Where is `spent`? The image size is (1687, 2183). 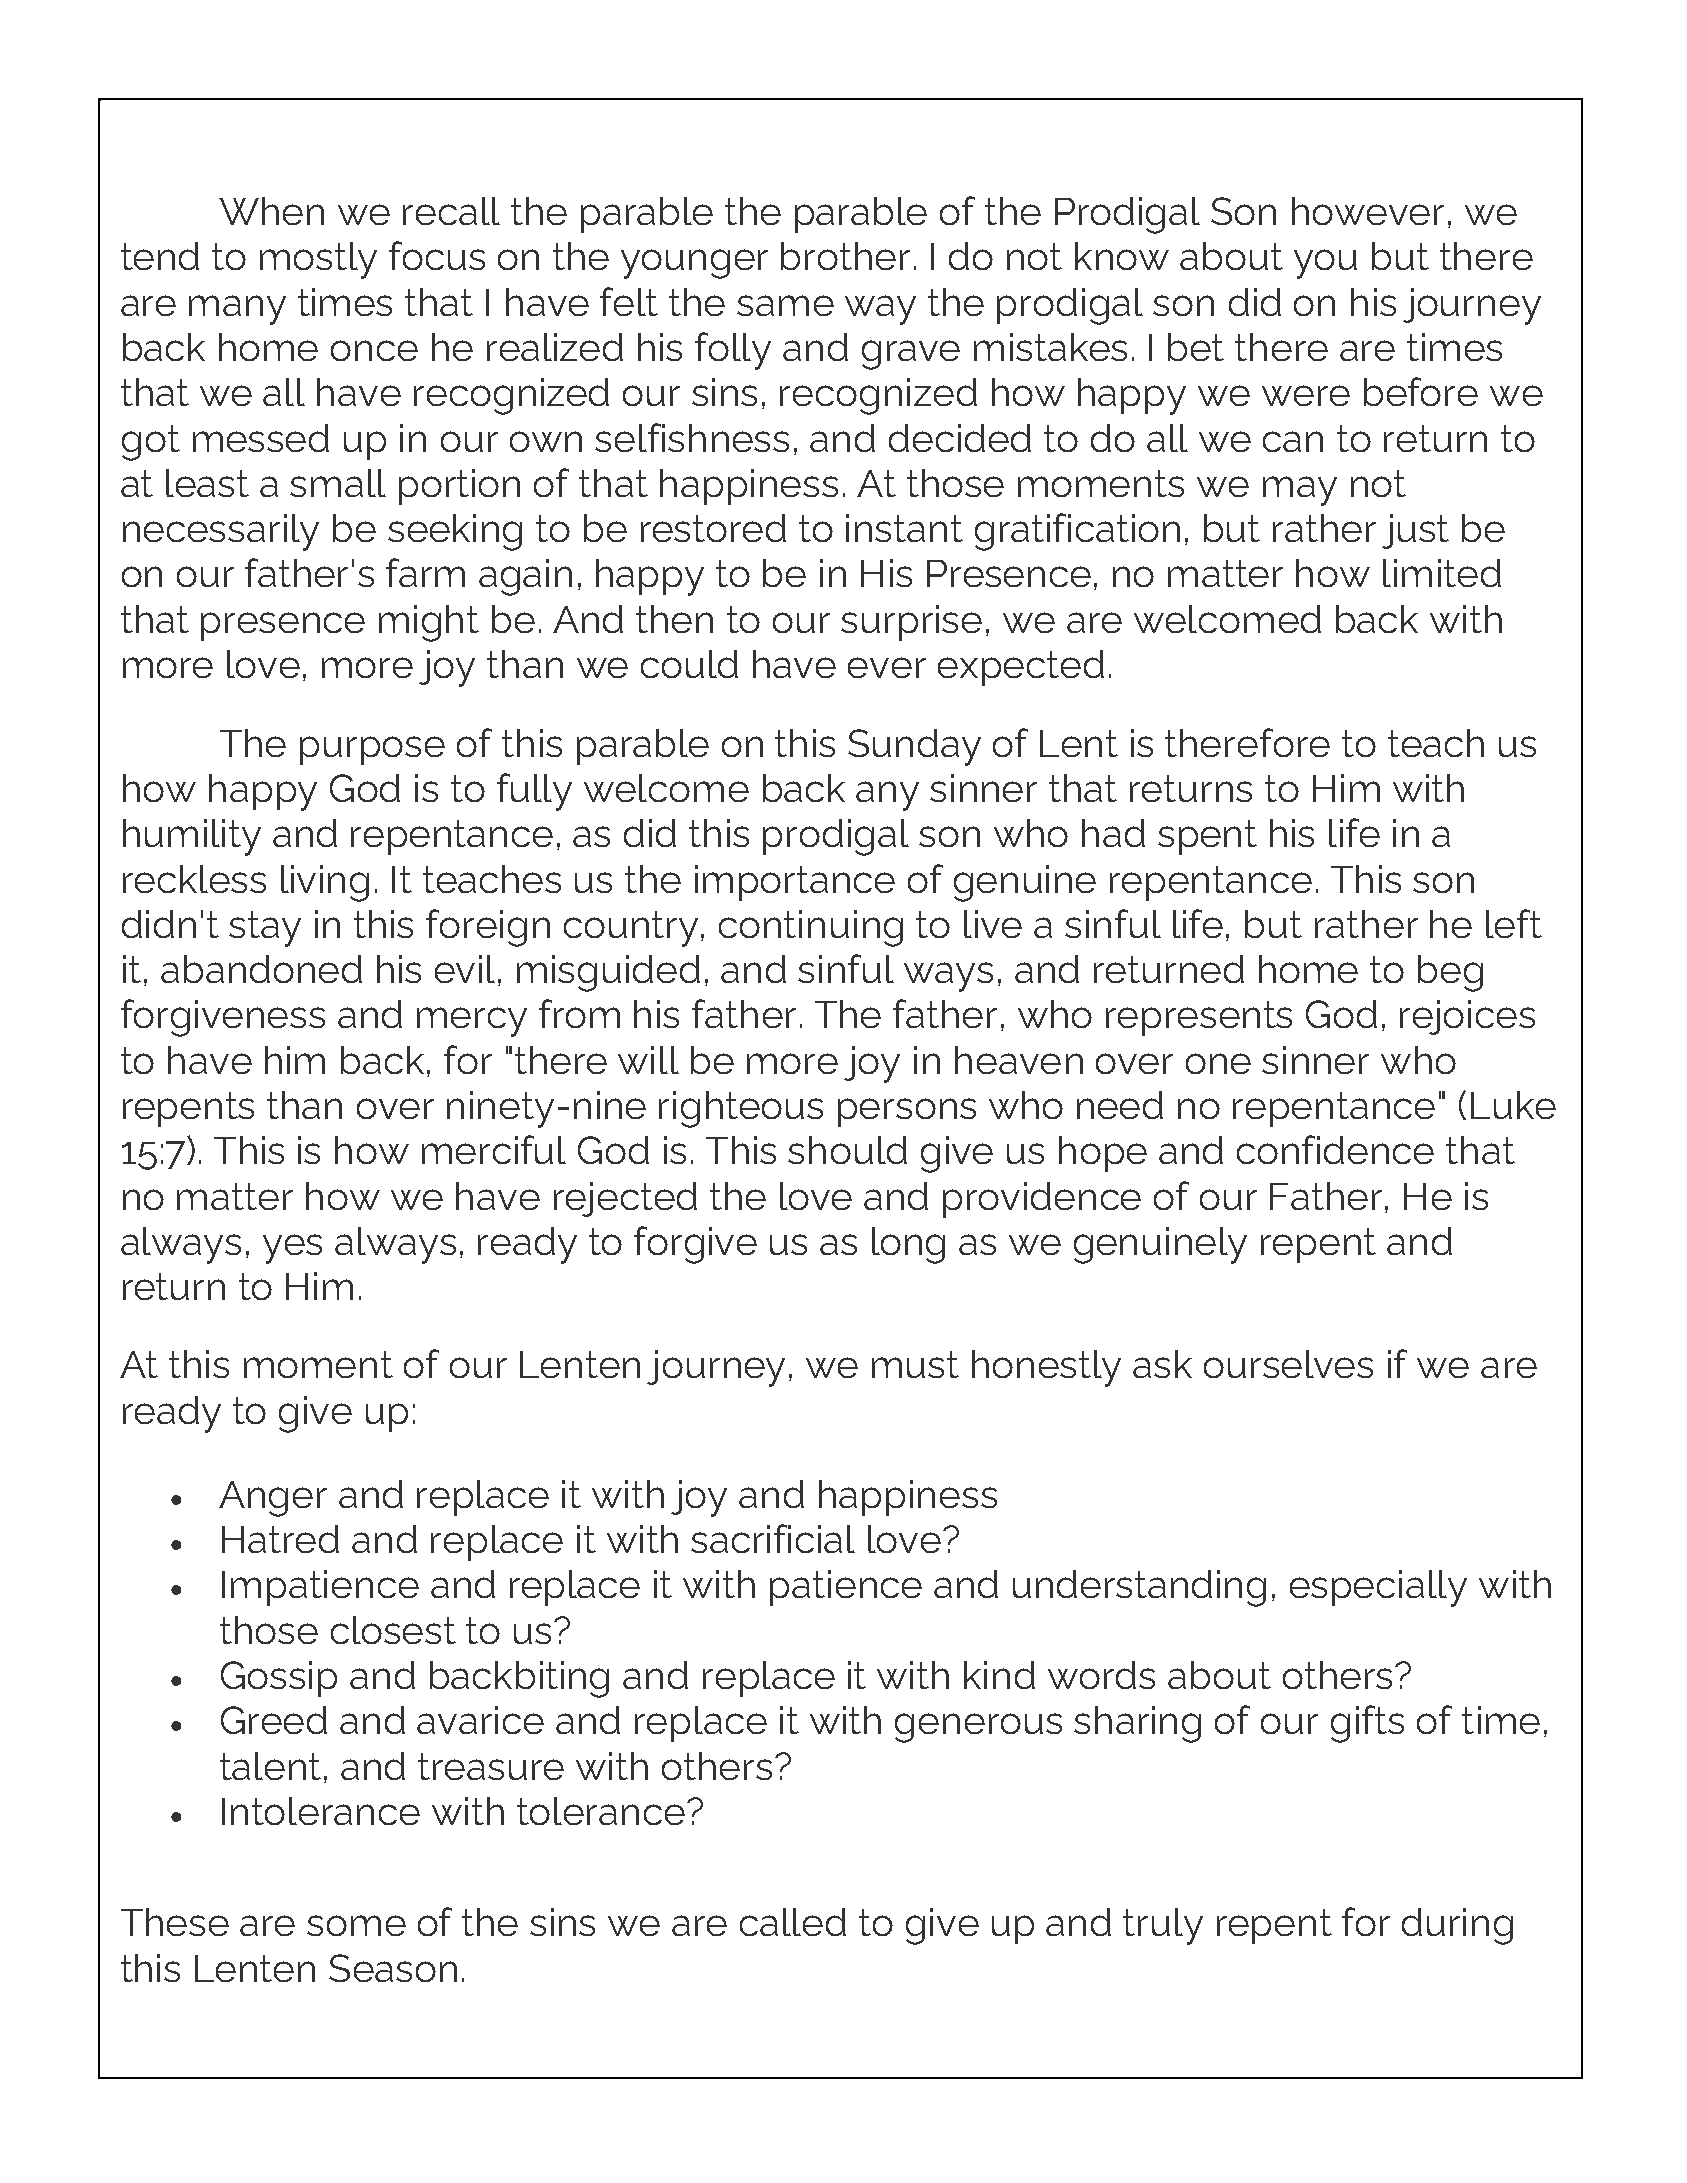 spent is located at coordinates (1207, 837).
